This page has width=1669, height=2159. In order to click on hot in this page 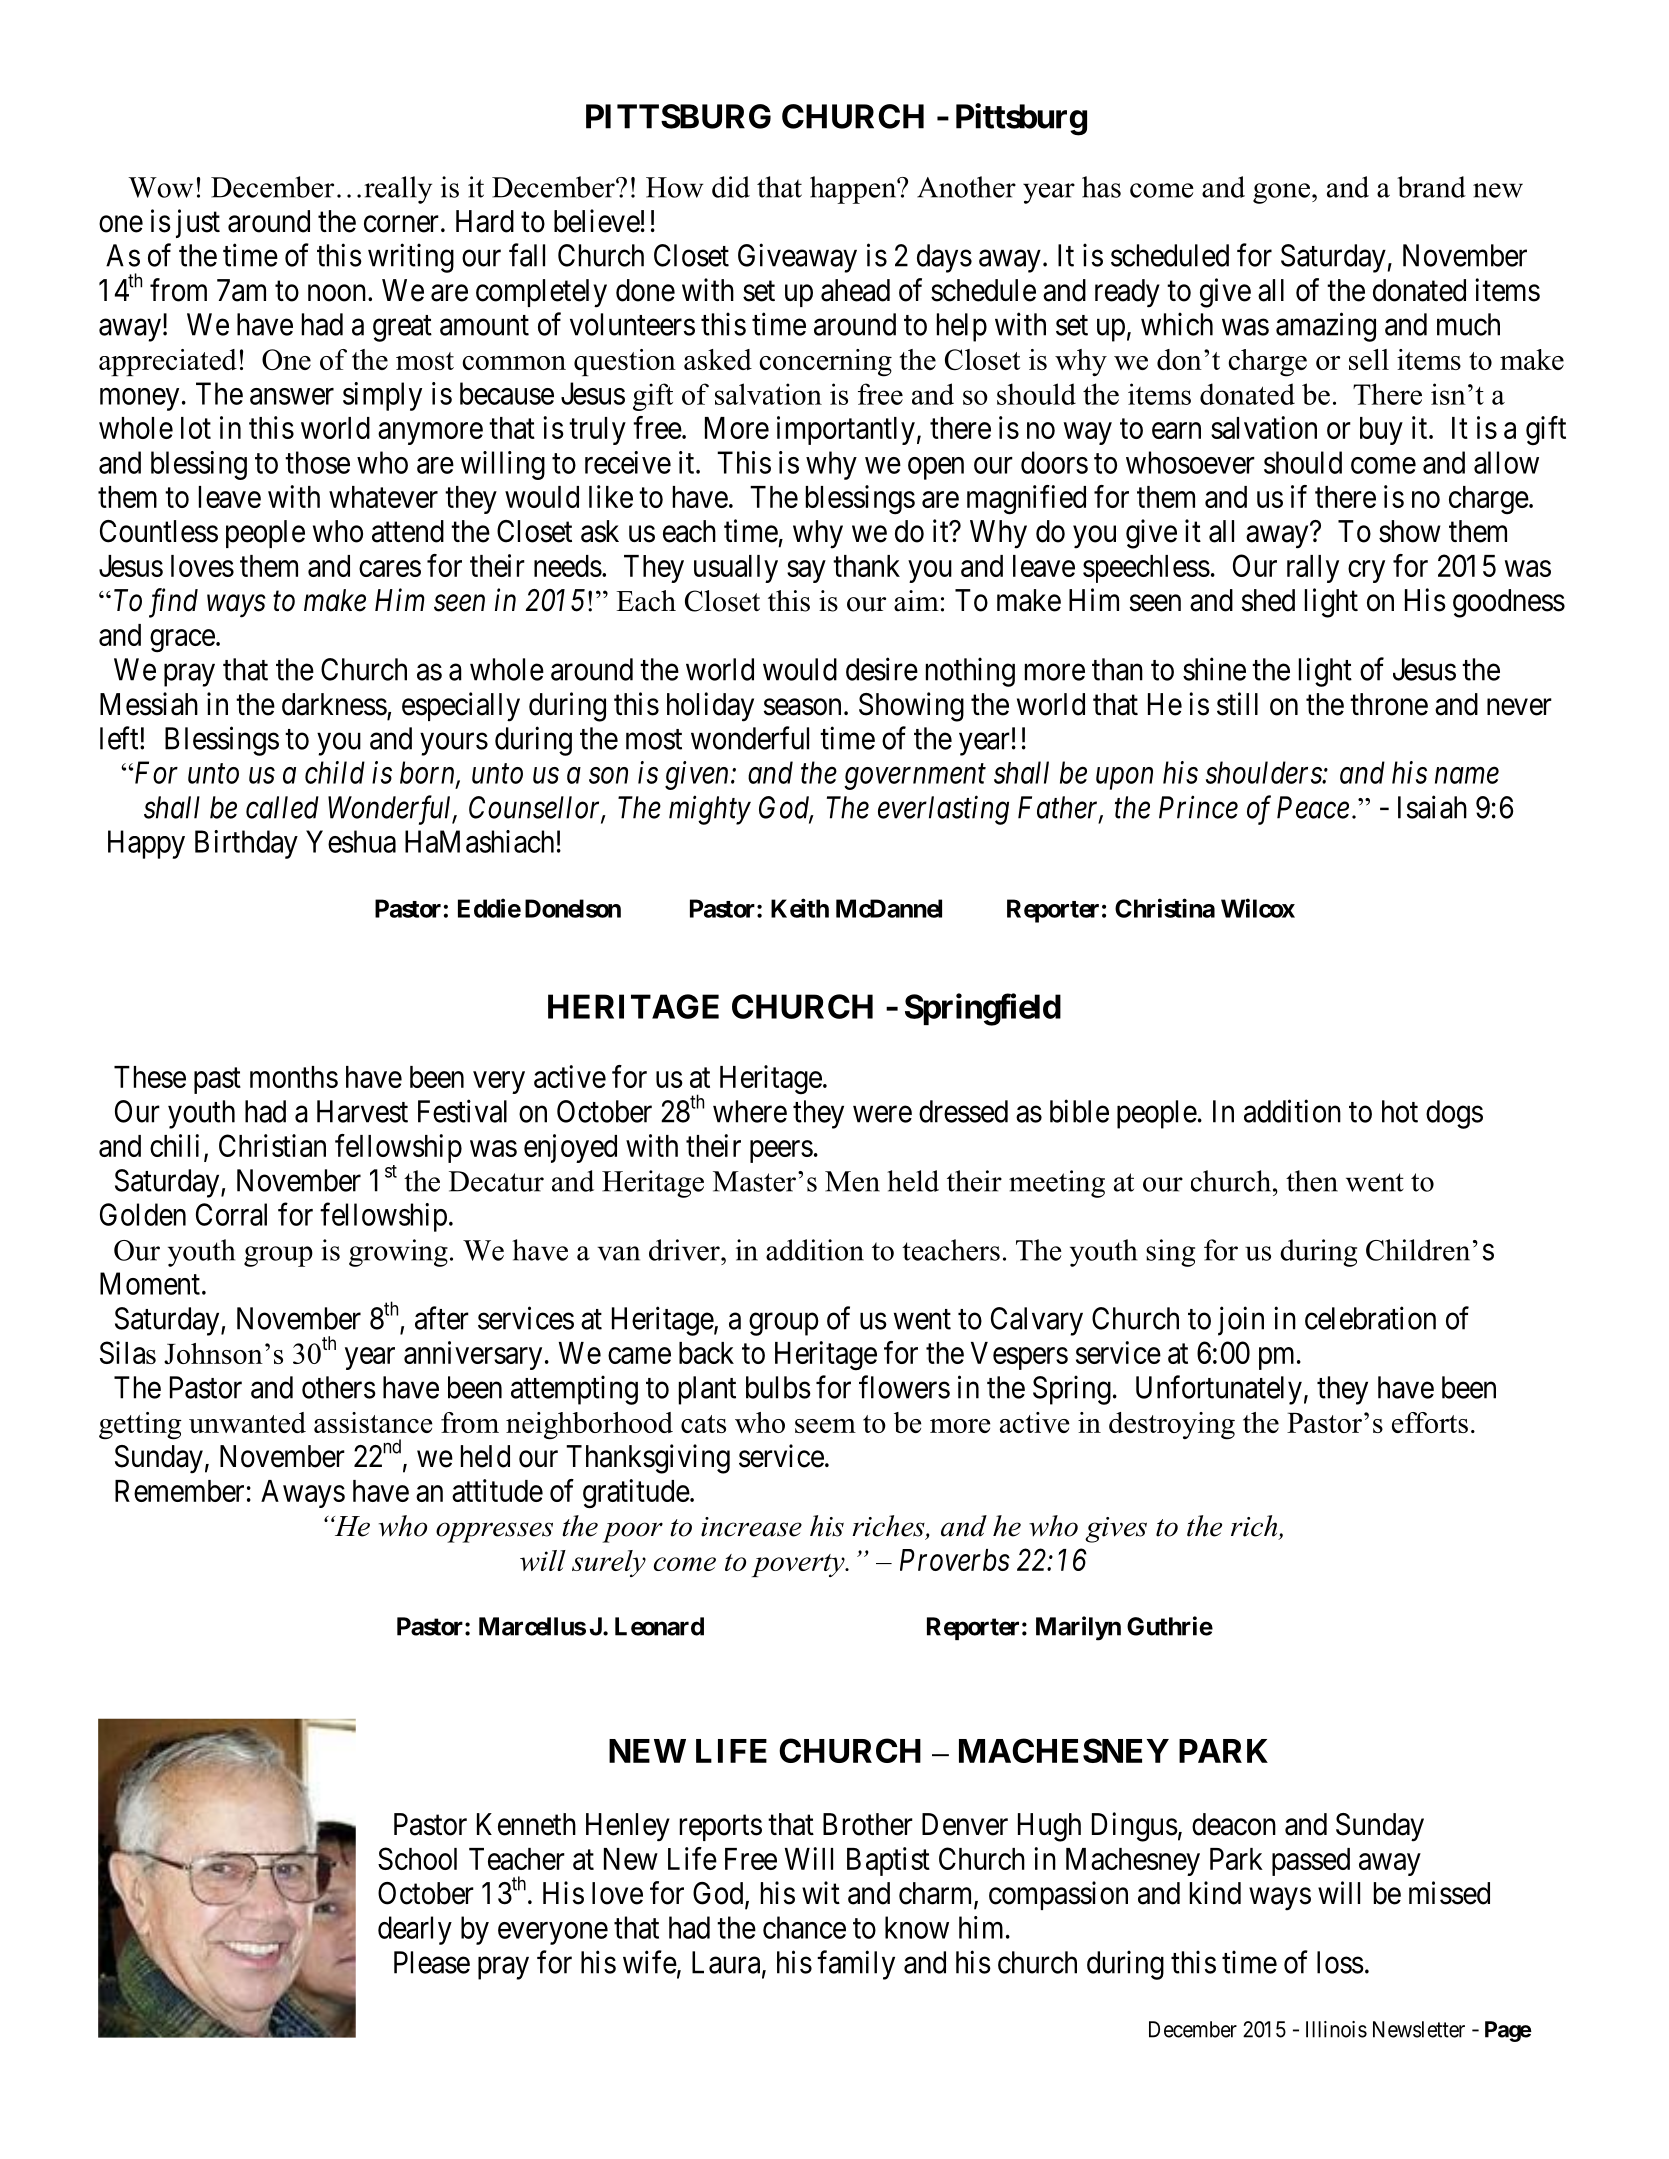, I will do `click(1400, 1111)`.
